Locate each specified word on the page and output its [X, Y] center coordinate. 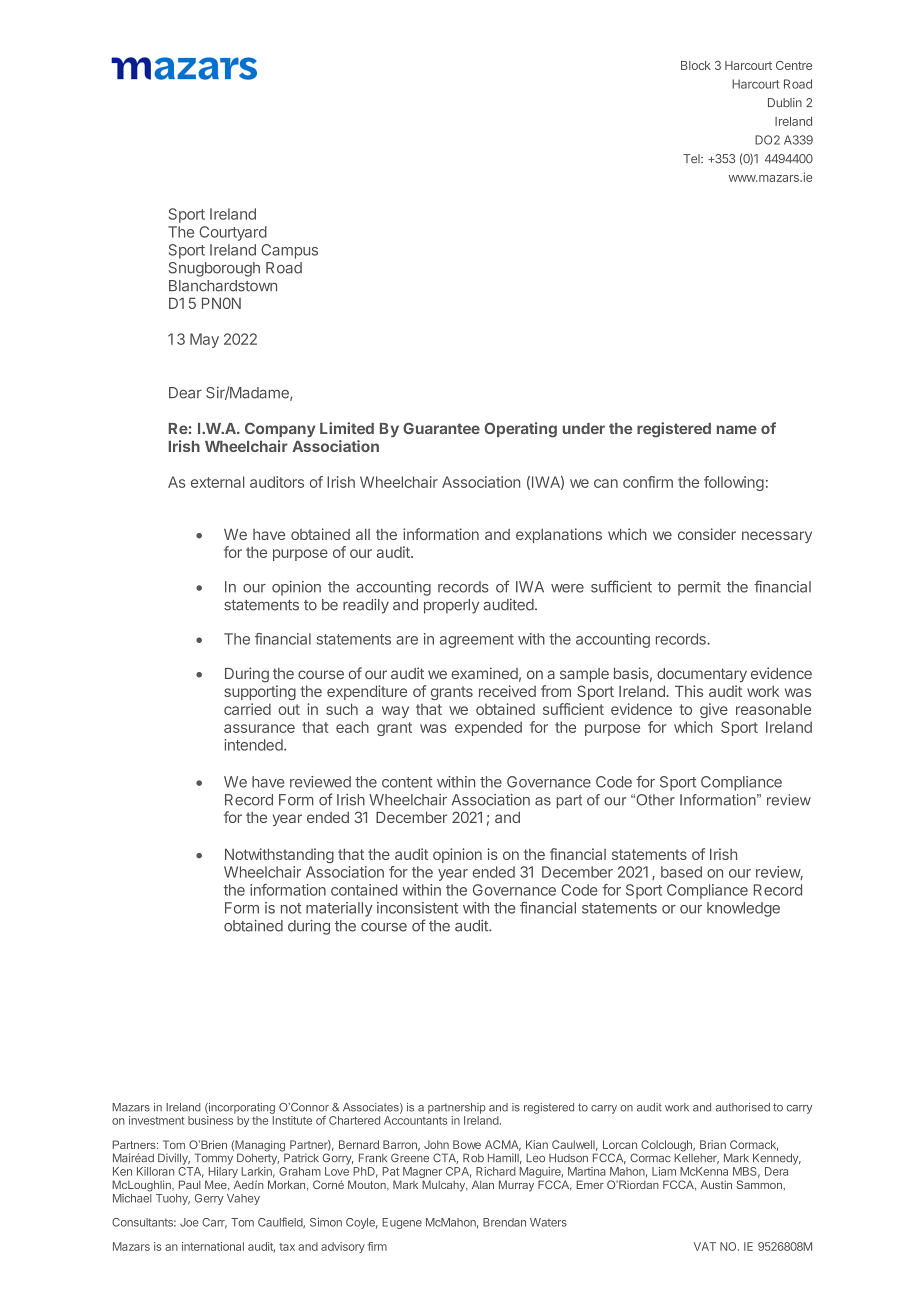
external [218, 482]
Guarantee [441, 428]
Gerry [209, 1199]
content [407, 782]
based [681, 872]
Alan [483, 1184]
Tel [692, 159]
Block [696, 65]
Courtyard [233, 233]
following [734, 483]
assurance [259, 728]
